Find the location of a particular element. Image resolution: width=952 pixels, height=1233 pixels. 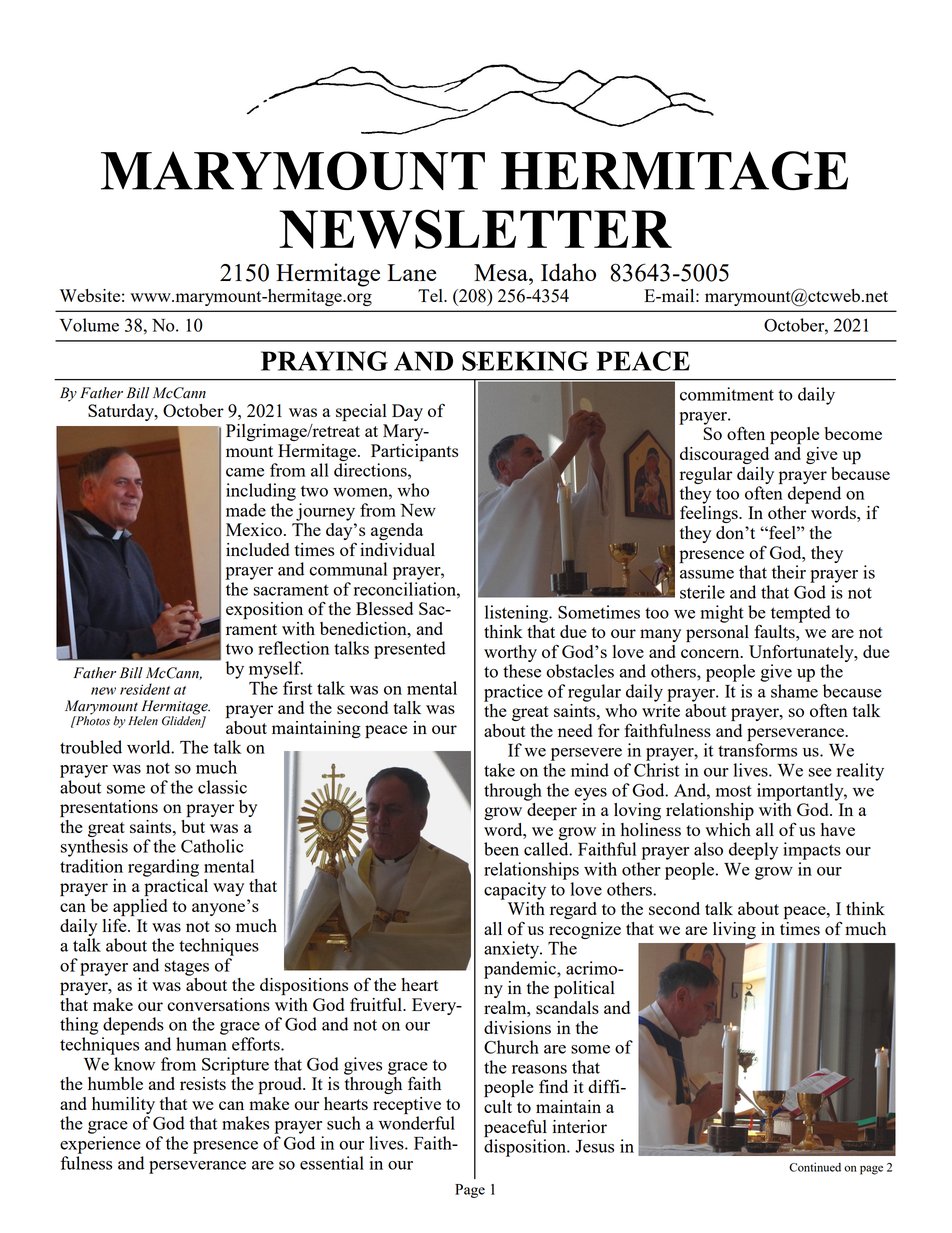

Volume is located at coordinates (89, 325).
